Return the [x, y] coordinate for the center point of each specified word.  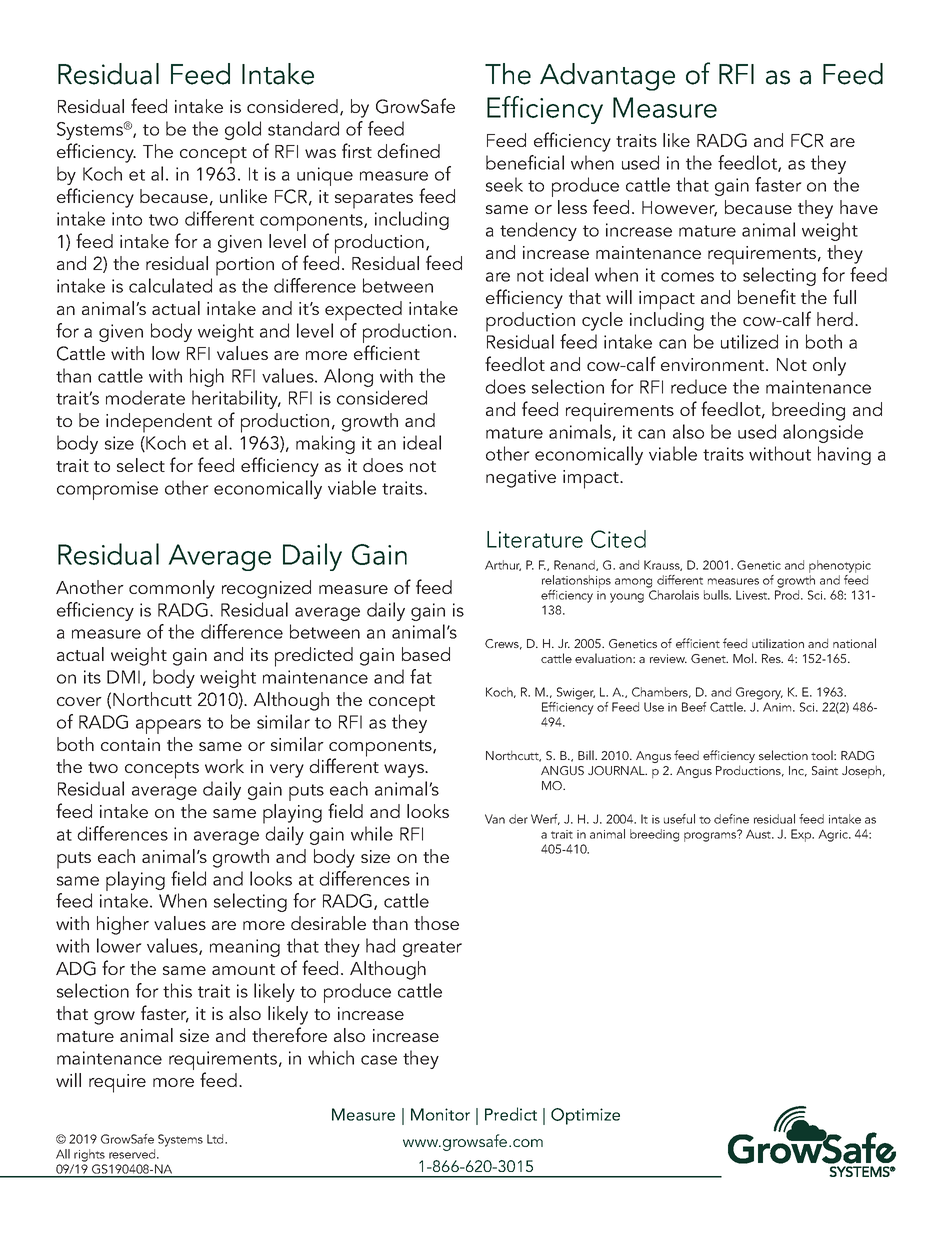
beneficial [525, 162]
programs [711, 836]
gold [243, 130]
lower [119, 945]
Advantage [607, 77]
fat [421, 676]
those [436, 923]
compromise [107, 490]
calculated [170, 285]
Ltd [216, 1139]
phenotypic [840, 568]
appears [168, 726]
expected [363, 311]
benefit [767, 296]
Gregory [759, 693]
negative [521, 479]
